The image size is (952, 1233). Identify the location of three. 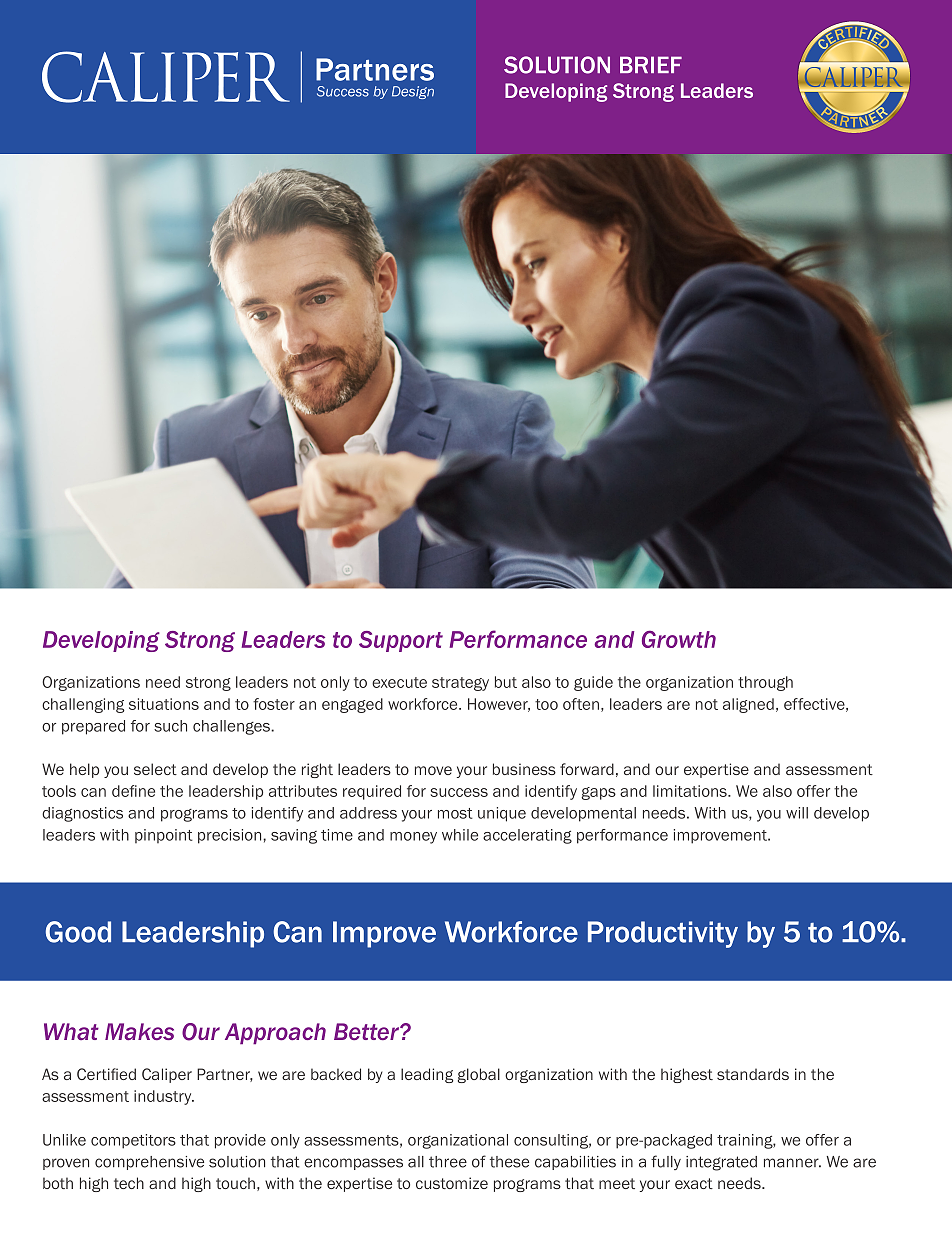
(448, 1162).
